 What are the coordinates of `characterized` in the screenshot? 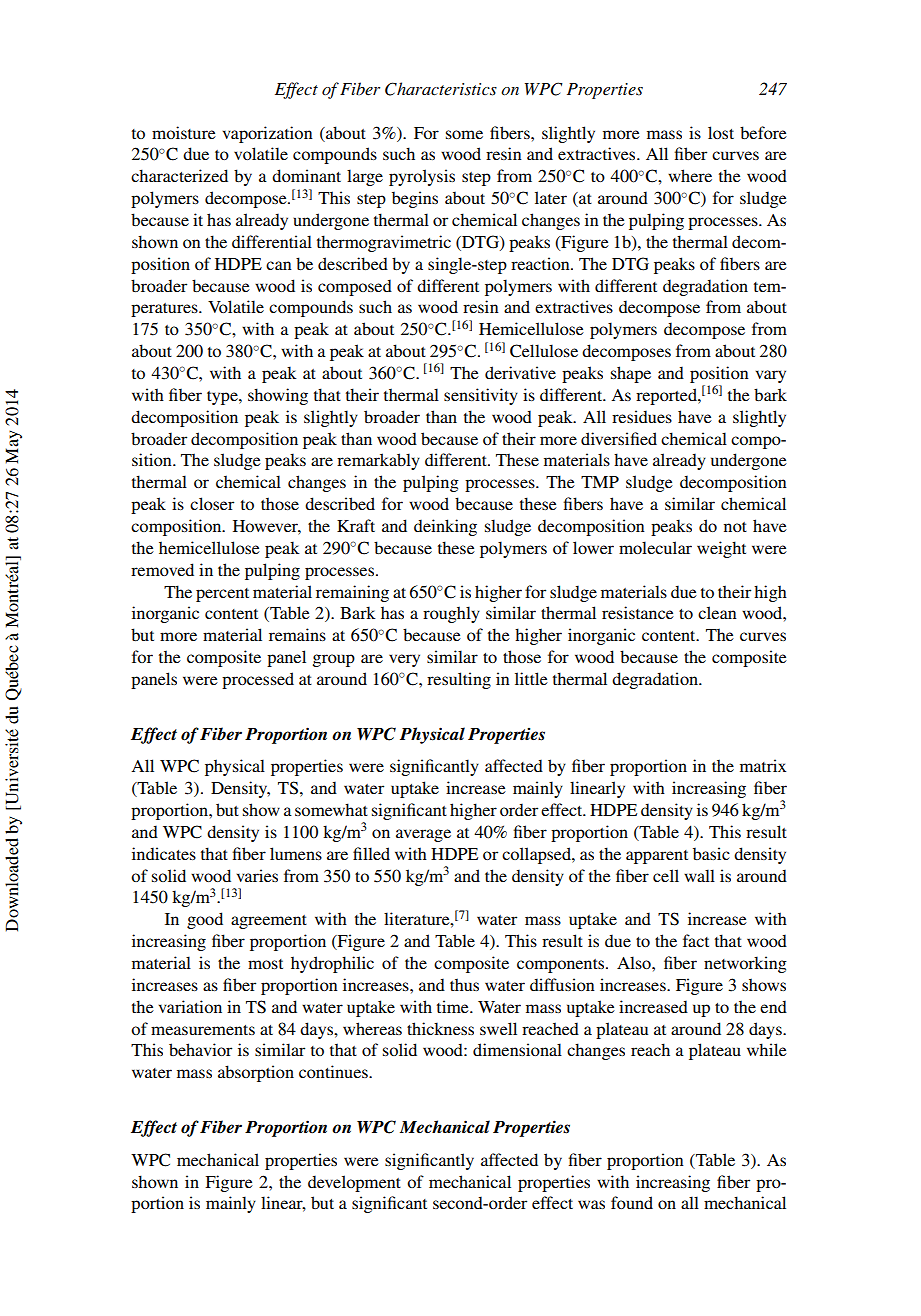 It's located at (179, 175).
